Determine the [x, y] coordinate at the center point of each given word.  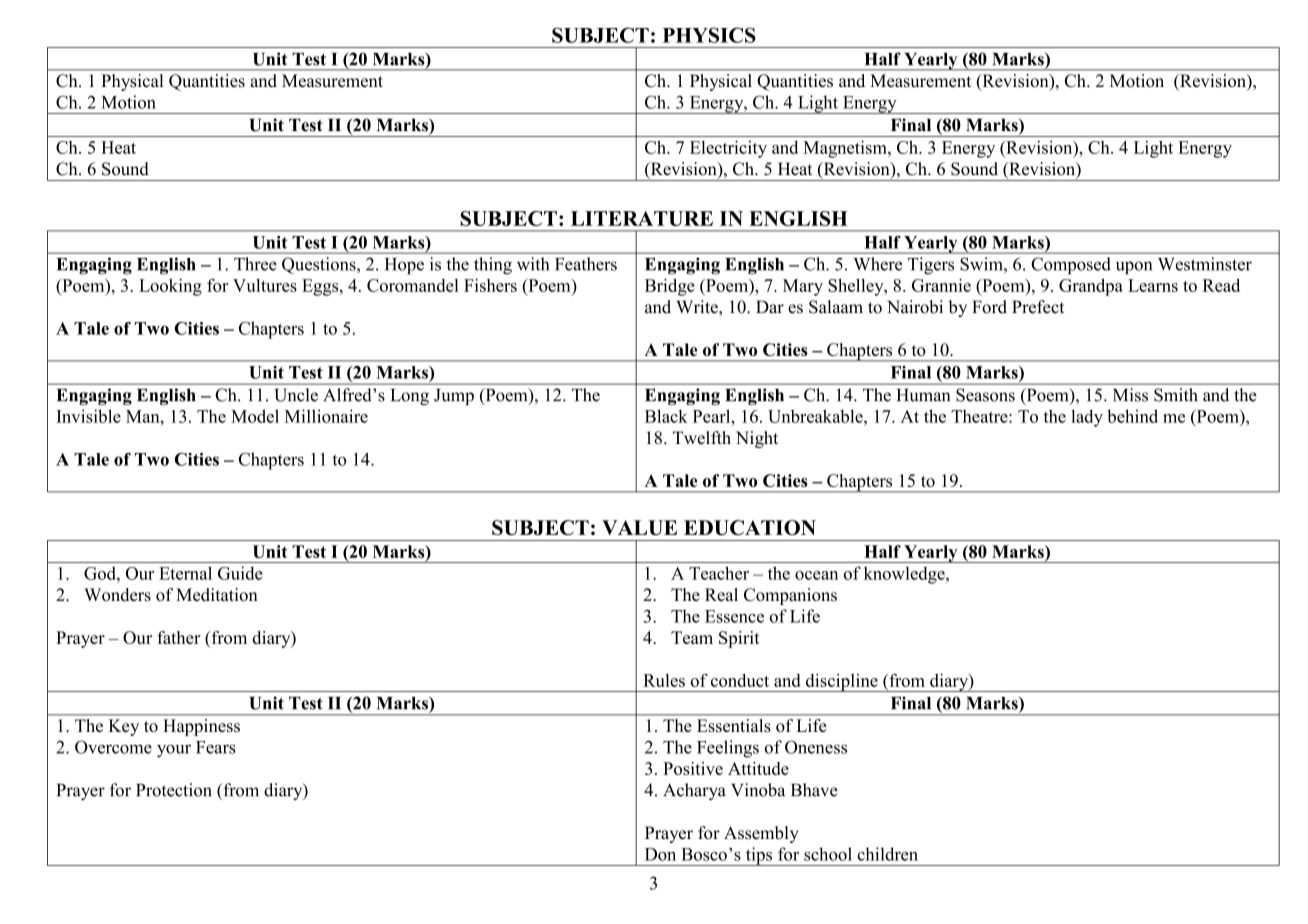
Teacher [719, 573]
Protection [174, 790]
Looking [170, 287]
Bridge [670, 287]
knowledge [905, 575]
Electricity [728, 149]
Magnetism [846, 149]
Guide [240, 573]
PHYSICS [709, 35]
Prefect [1038, 307]
